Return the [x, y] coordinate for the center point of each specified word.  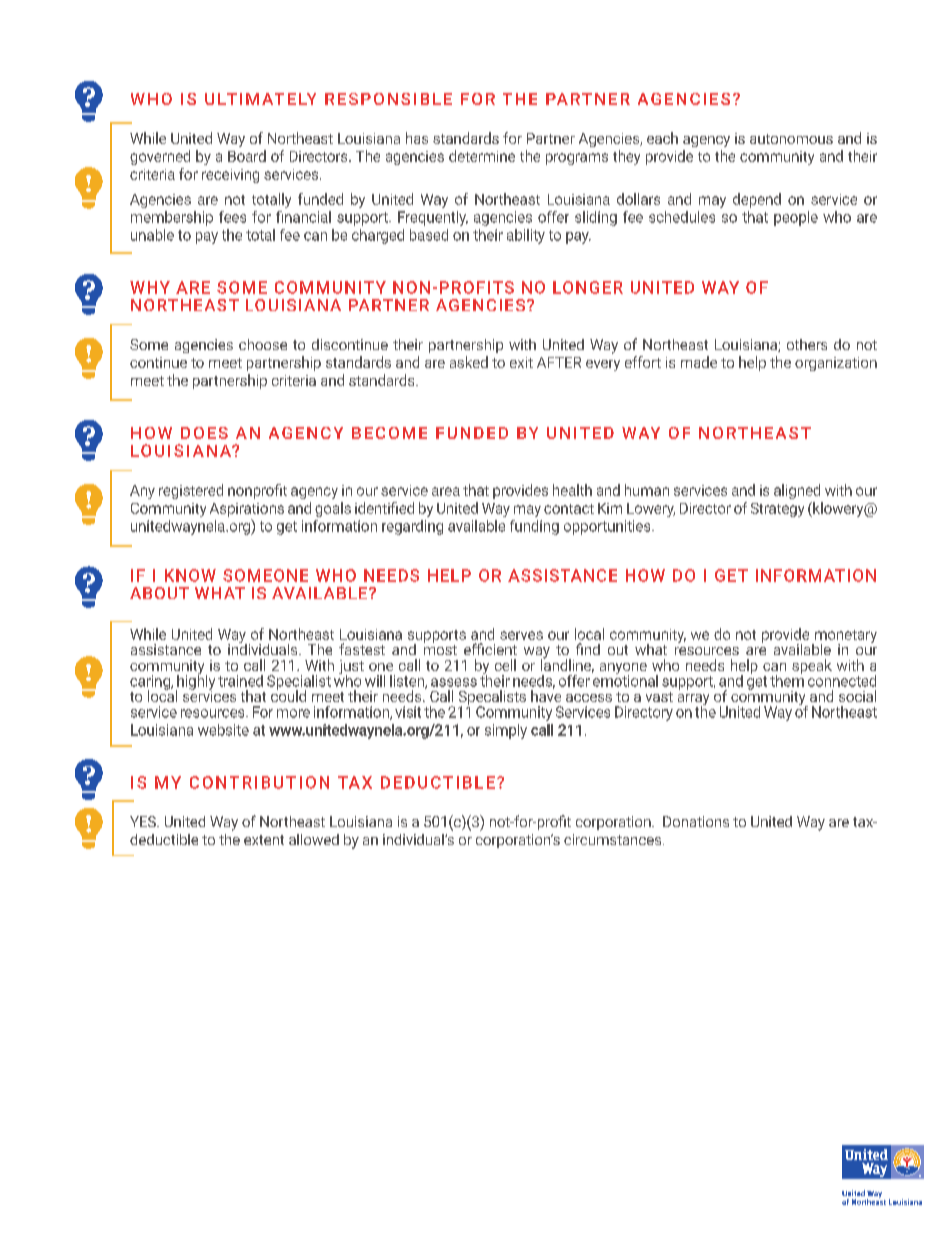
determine [482, 156]
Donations [696, 821]
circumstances [614, 839]
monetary [845, 638]
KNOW [190, 575]
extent [264, 840]
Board [247, 156]
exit [521, 362]
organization [836, 364]
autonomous [791, 139]
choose [263, 344]
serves [521, 635]
